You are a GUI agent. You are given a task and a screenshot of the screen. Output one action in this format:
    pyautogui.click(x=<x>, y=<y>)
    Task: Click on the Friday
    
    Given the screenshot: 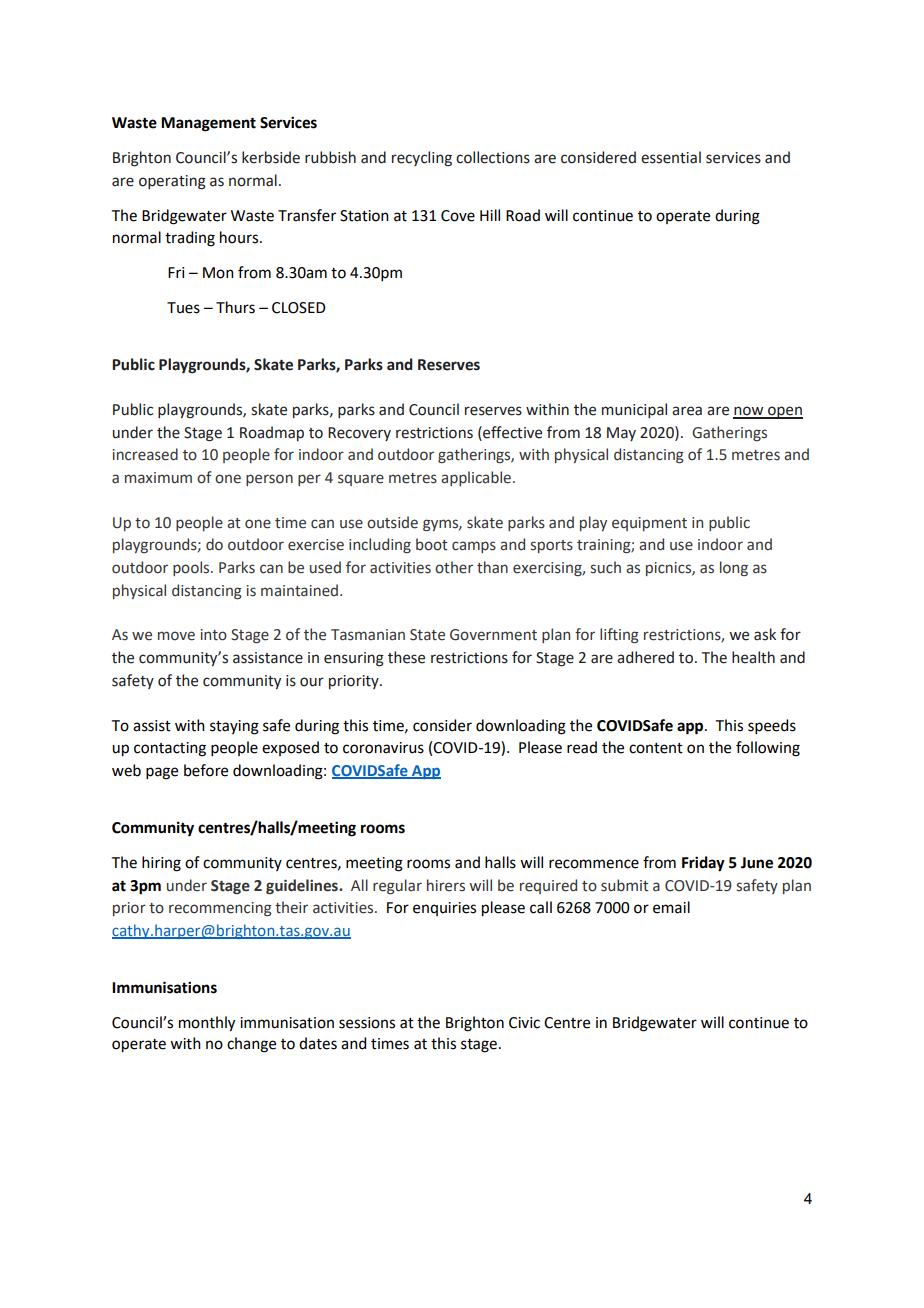 What is the action you would take?
    pyautogui.click(x=703, y=864)
